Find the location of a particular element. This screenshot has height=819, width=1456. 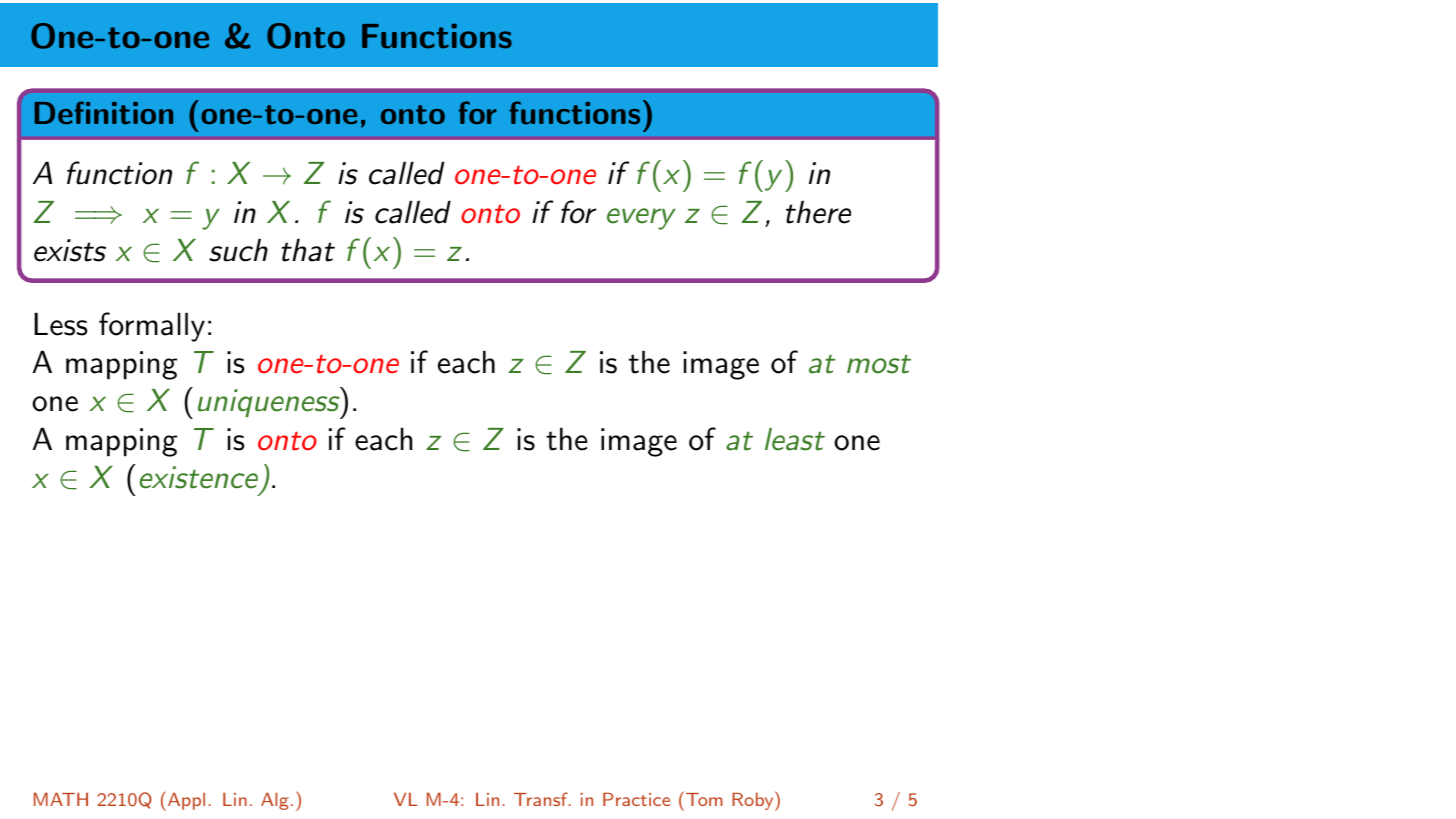

Practice is located at coordinates (636, 799).
